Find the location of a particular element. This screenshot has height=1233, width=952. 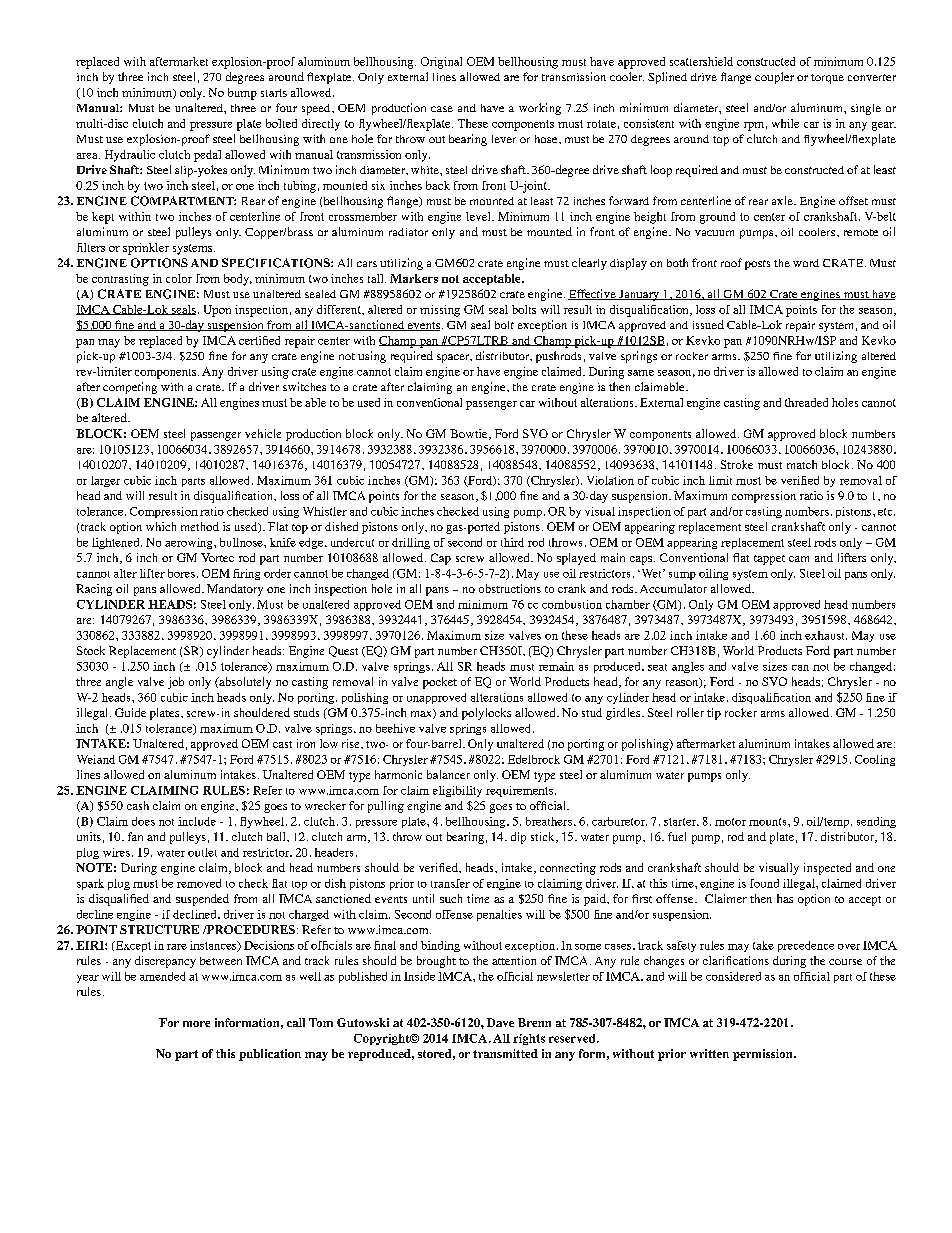

Dave is located at coordinates (500, 1022).
